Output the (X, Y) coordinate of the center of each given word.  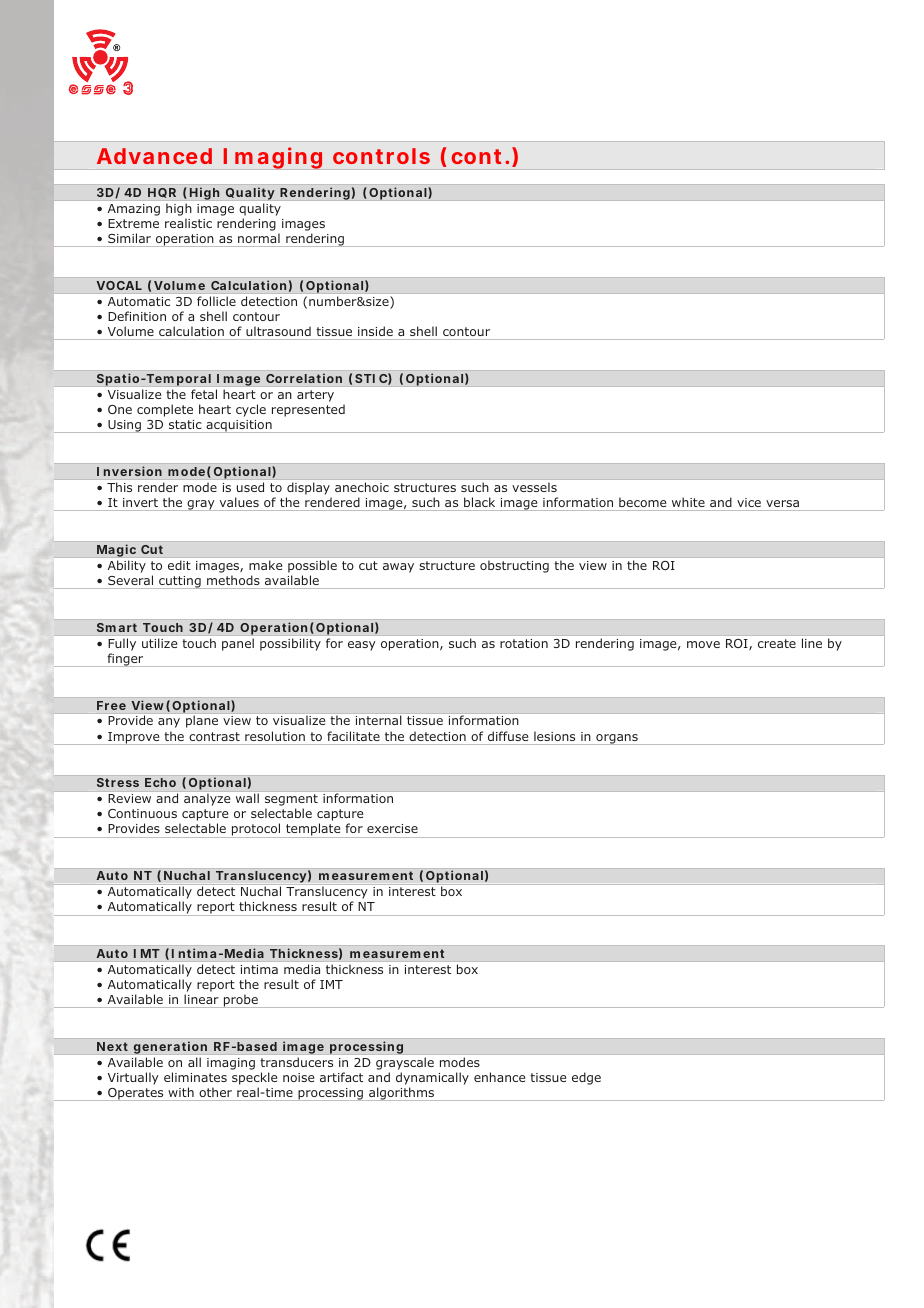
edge (586, 1078)
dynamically (432, 1080)
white (688, 502)
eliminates (195, 1077)
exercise (392, 828)
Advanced (154, 156)
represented (308, 410)
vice (749, 502)
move (703, 644)
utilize (159, 643)
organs (617, 739)
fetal (204, 394)
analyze (207, 800)
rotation (524, 643)
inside (375, 331)
